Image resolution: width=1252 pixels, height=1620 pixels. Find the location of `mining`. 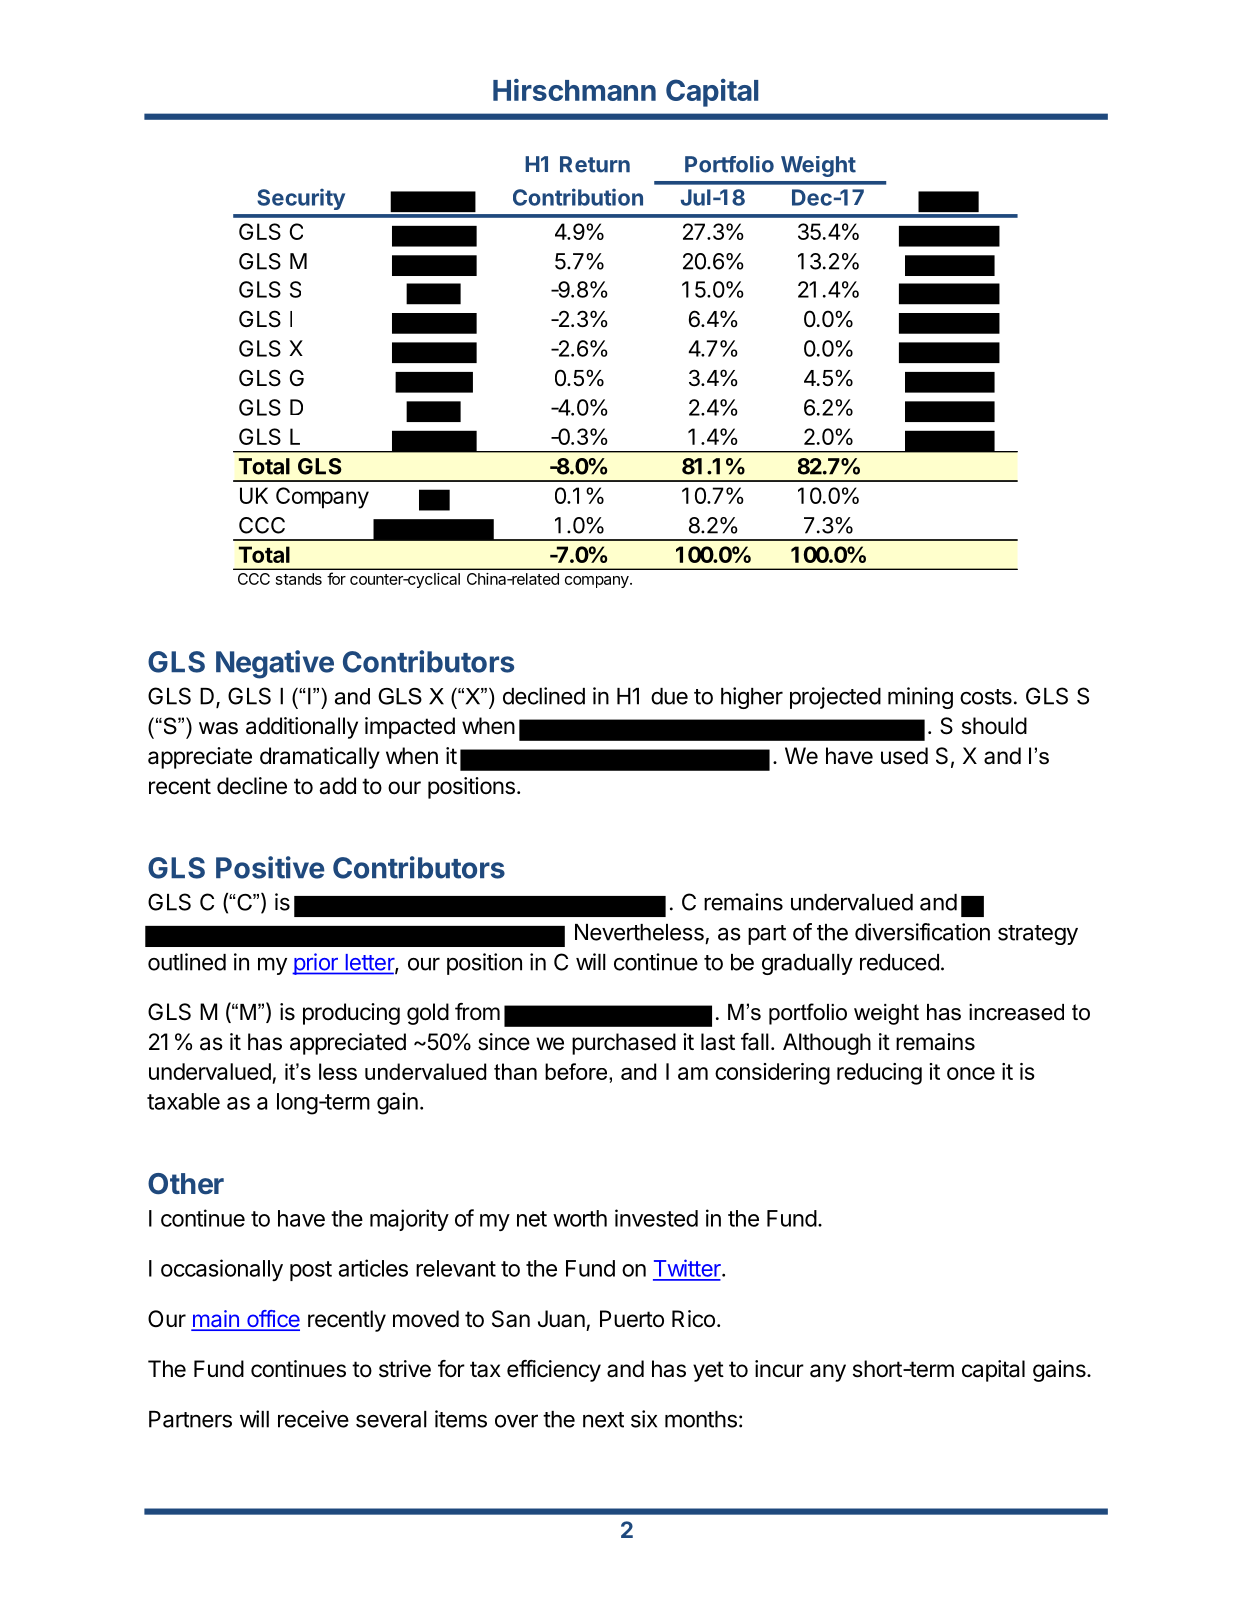

mining is located at coordinates (920, 698).
